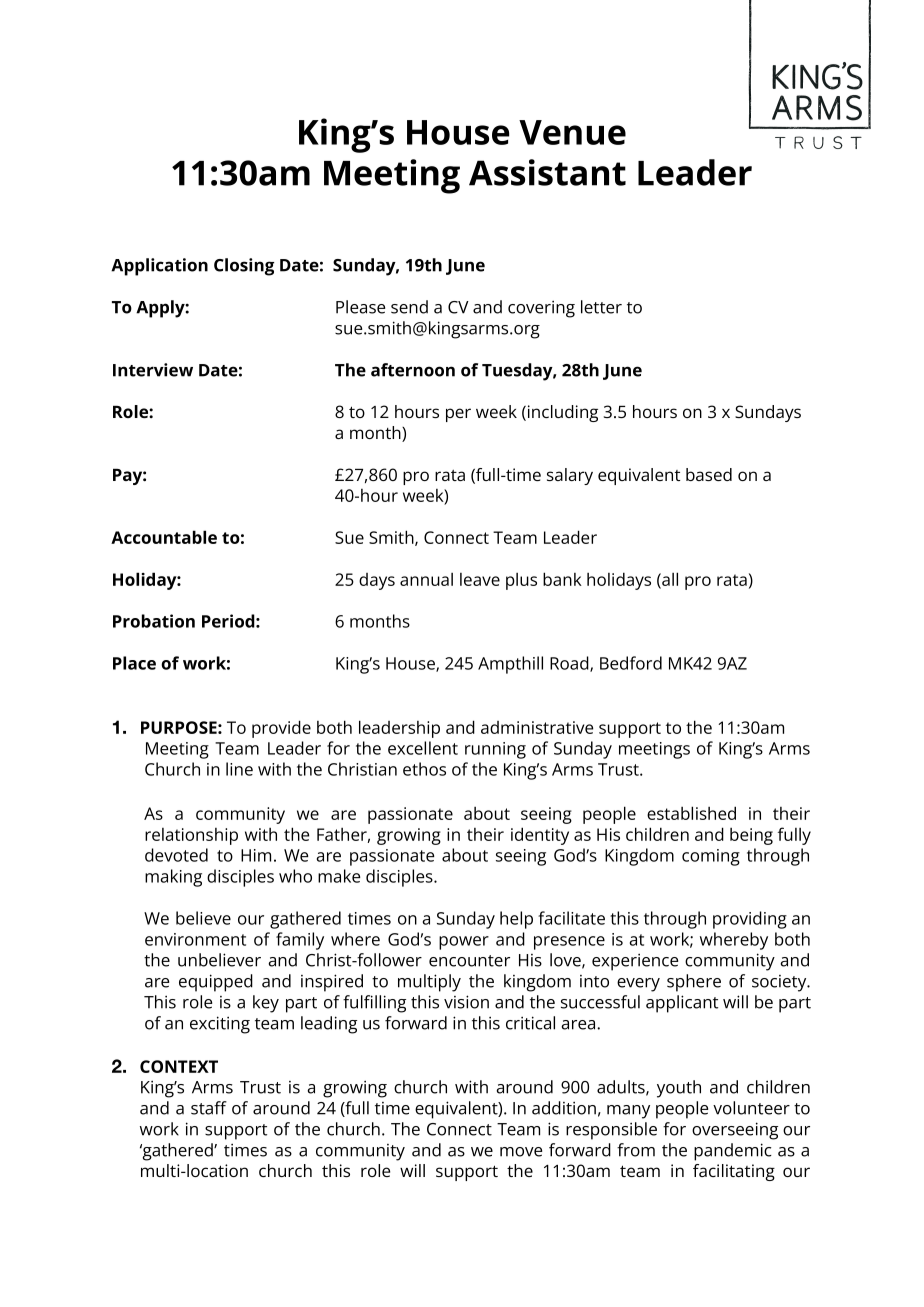 The height and width of the image is (1307, 924). I want to click on Probation, so click(154, 621).
